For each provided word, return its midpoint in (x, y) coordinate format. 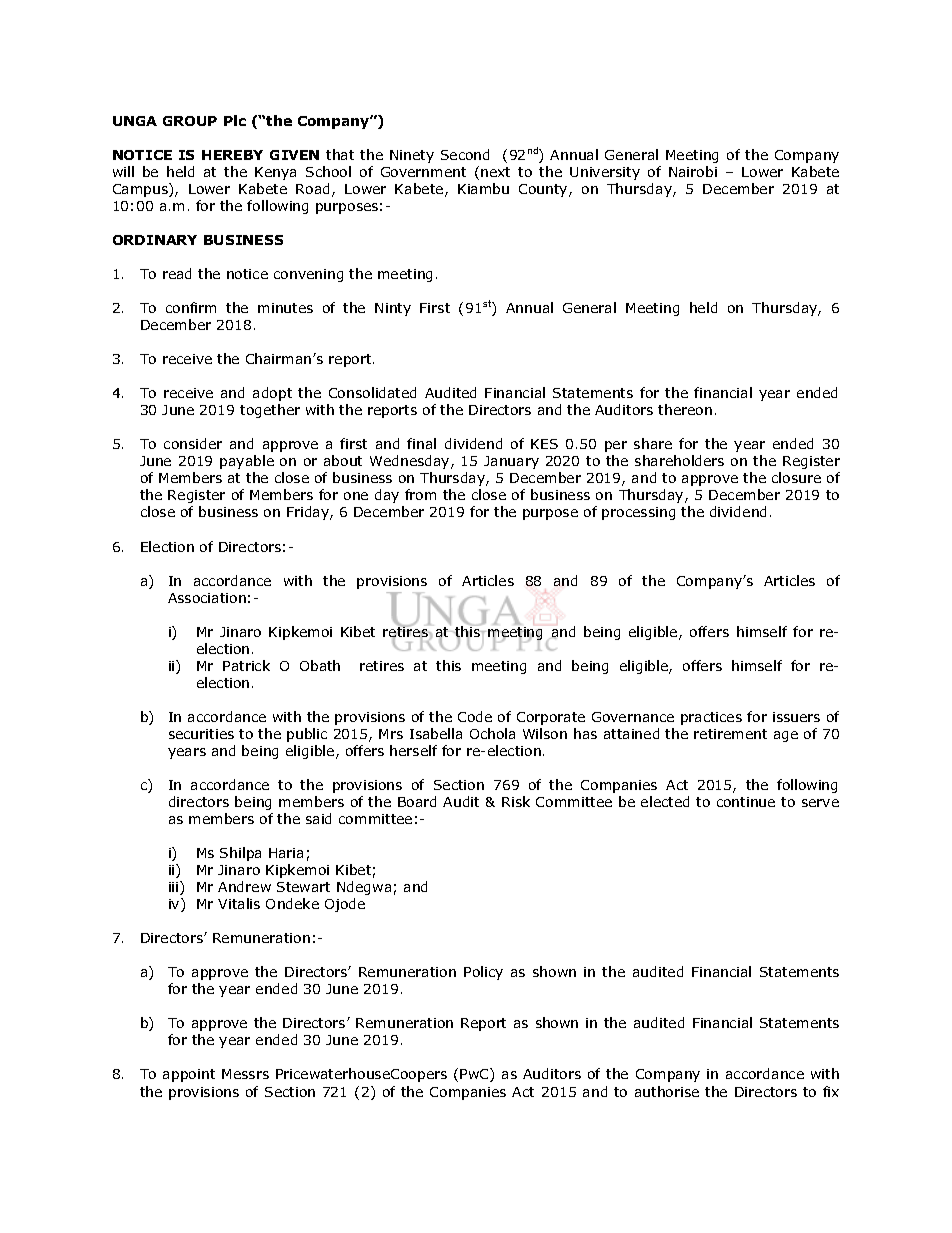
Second (465, 154)
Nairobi (693, 171)
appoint (189, 1075)
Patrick (246, 665)
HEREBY (232, 155)
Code (475, 716)
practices (711, 718)
